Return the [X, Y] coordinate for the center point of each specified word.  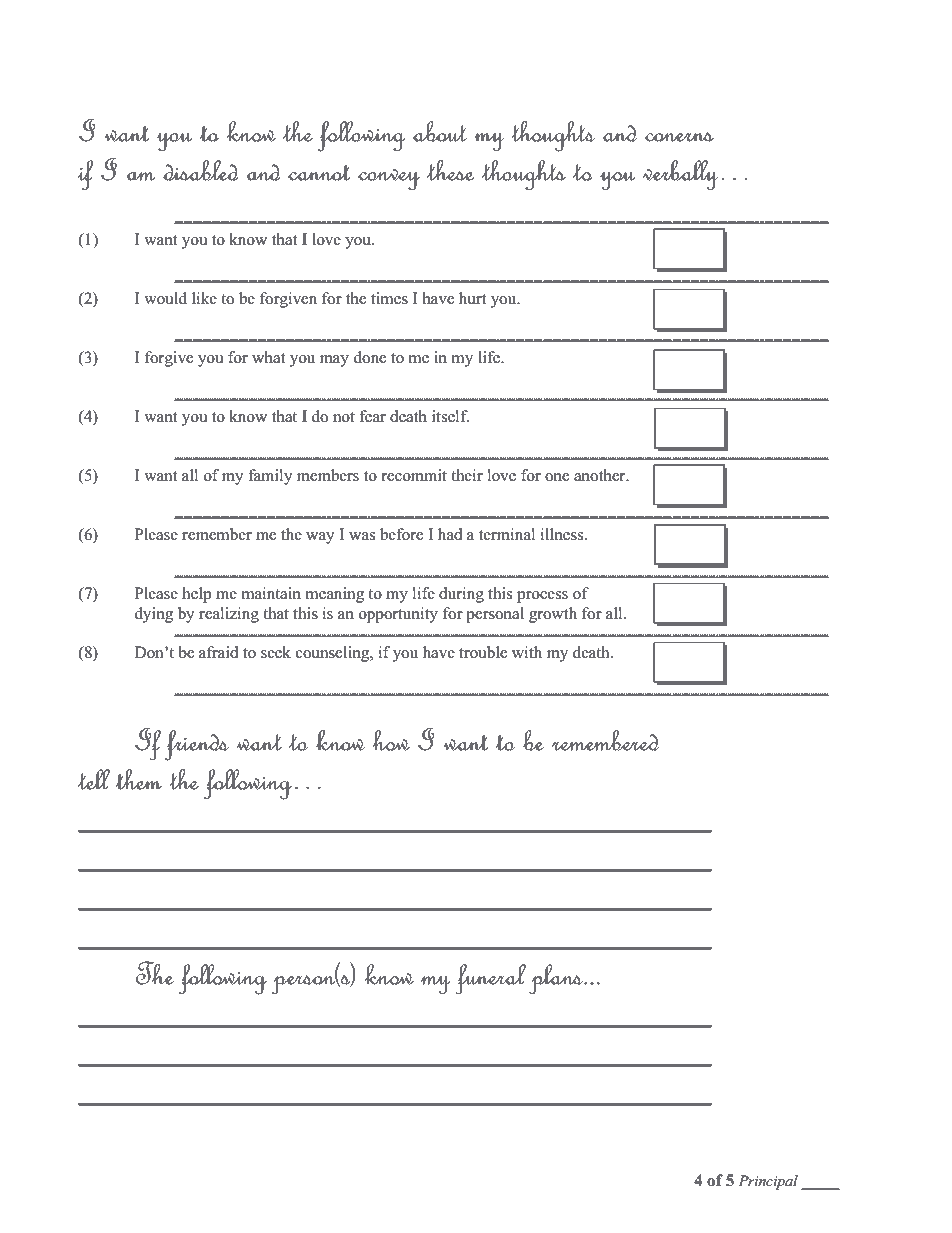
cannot [319, 172]
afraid [219, 652]
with [527, 652]
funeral [490, 979]
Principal [768, 1182]
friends [197, 745]
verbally [680, 175]
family [270, 477]
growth [553, 615]
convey [389, 179]
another [601, 475]
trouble [483, 652]
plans [557, 979]
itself [450, 416]
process [542, 597]
